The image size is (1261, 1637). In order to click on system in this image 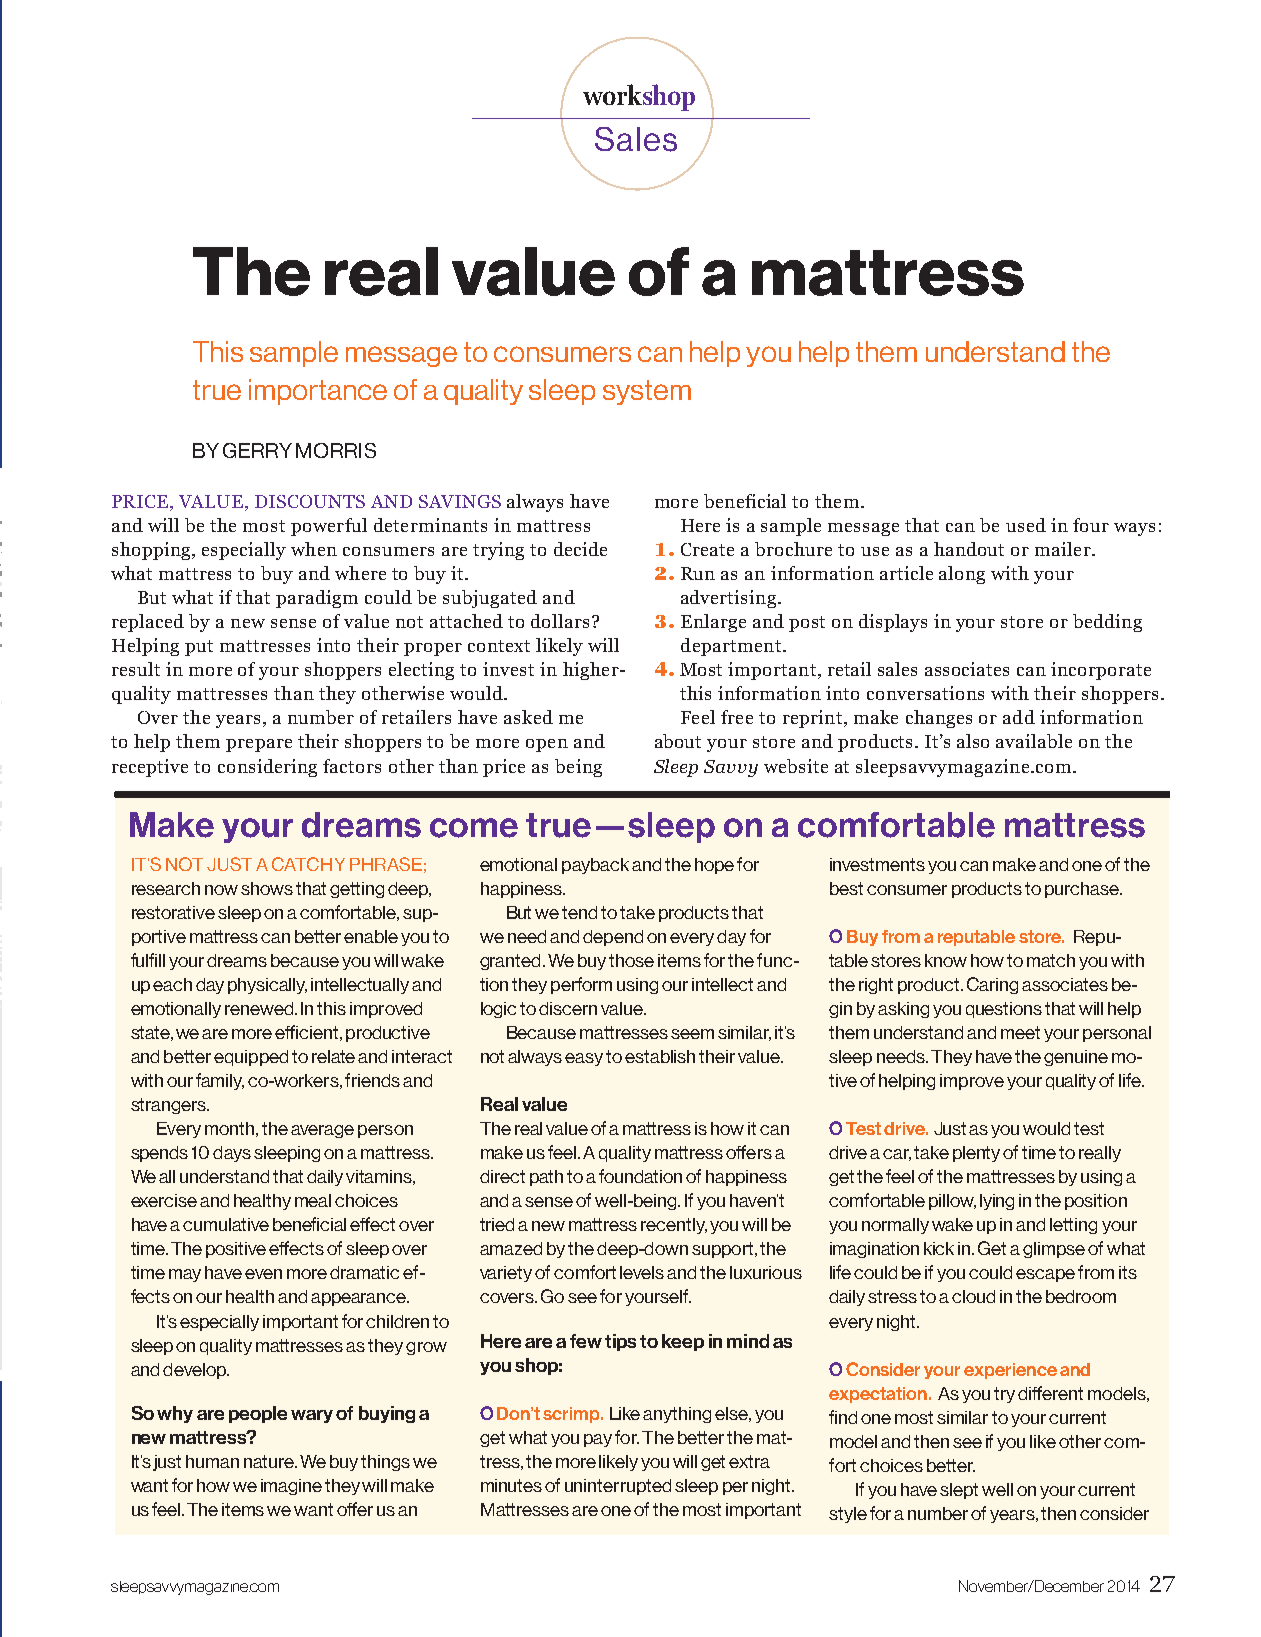, I will do `click(647, 392)`.
